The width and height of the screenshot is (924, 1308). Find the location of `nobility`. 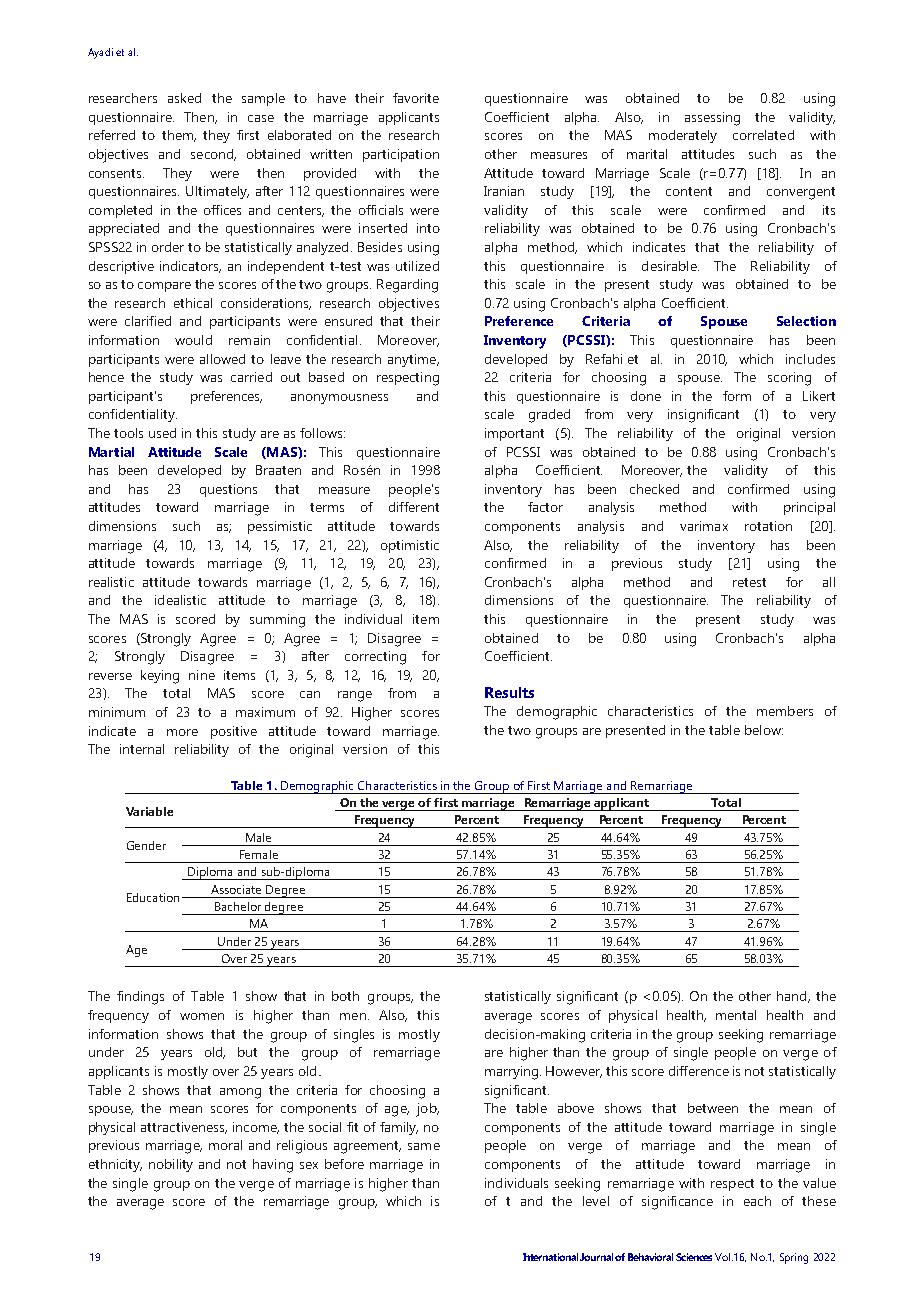

nobility is located at coordinates (171, 1165).
